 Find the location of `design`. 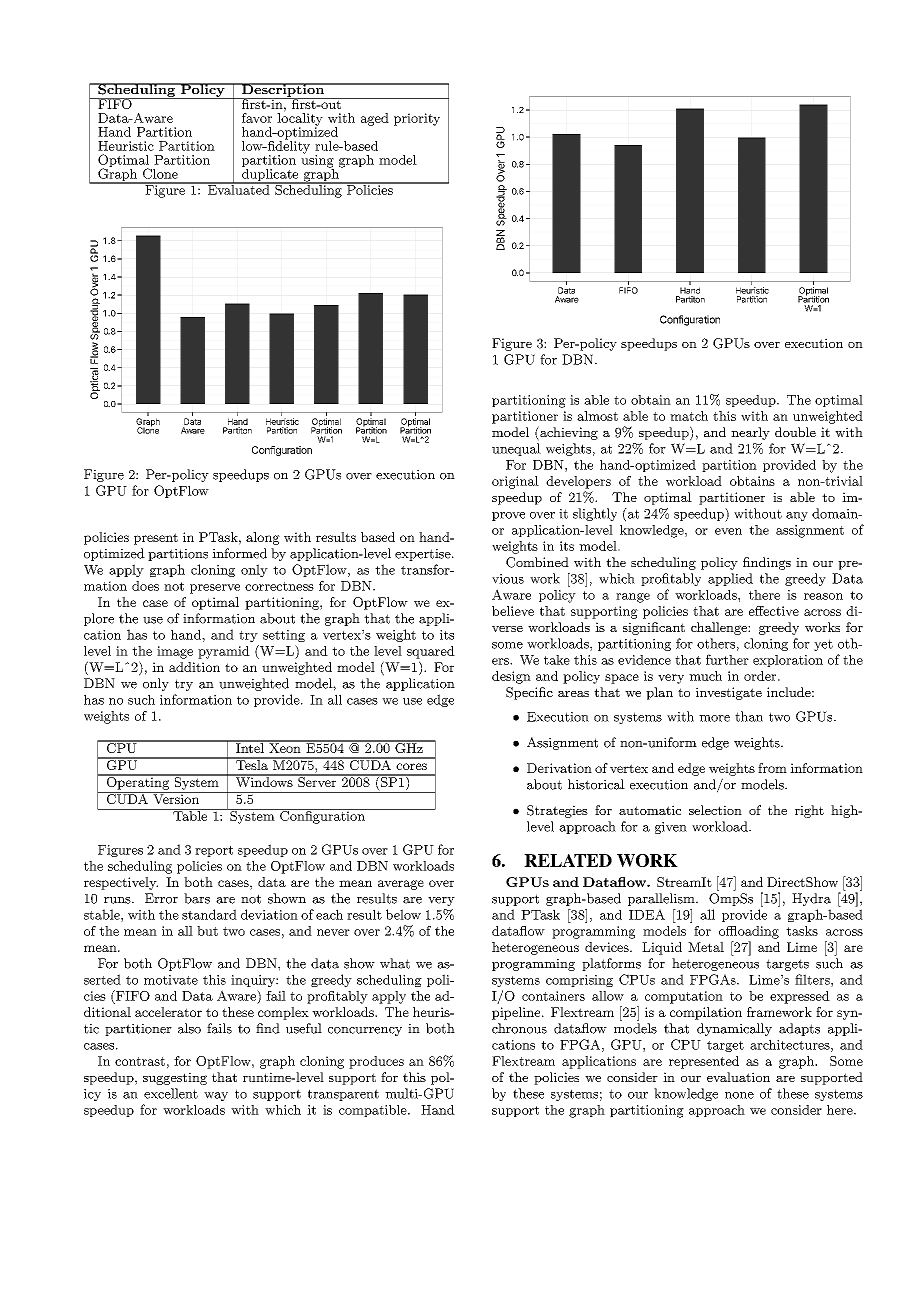

design is located at coordinates (511, 677).
